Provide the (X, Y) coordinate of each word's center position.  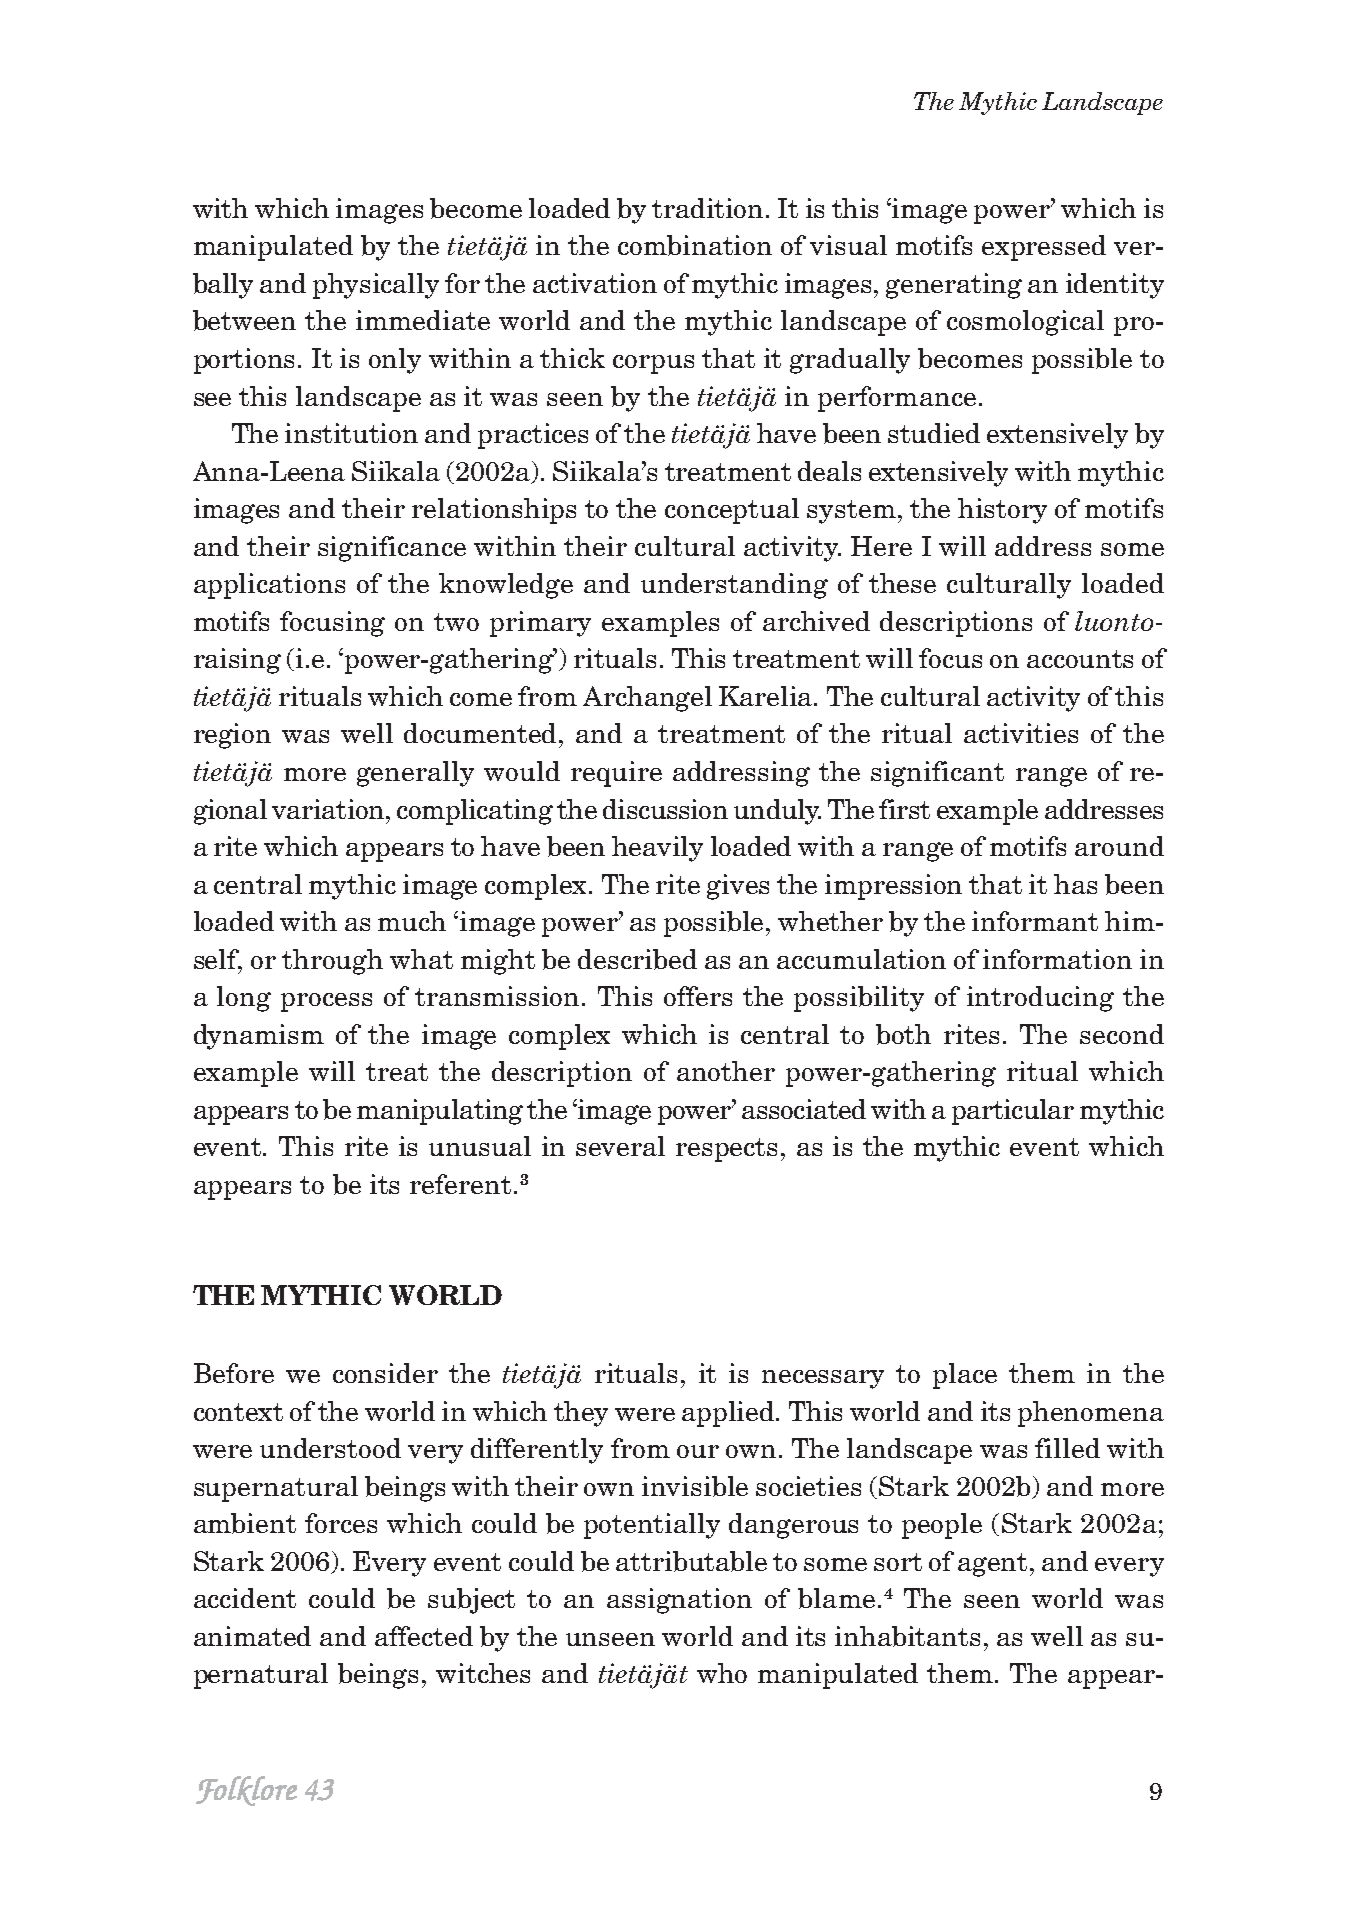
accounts (1080, 659)
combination (695, 245)
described (637, 959)
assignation (679, 1601)
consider (385, 1373)
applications (269, 586)
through (332, 962)
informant (1035, 921)
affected (424, 1636)
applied (729, 1414)
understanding (734, 586)
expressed (1044, 248)
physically (376, 286)
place (965, 1376)
